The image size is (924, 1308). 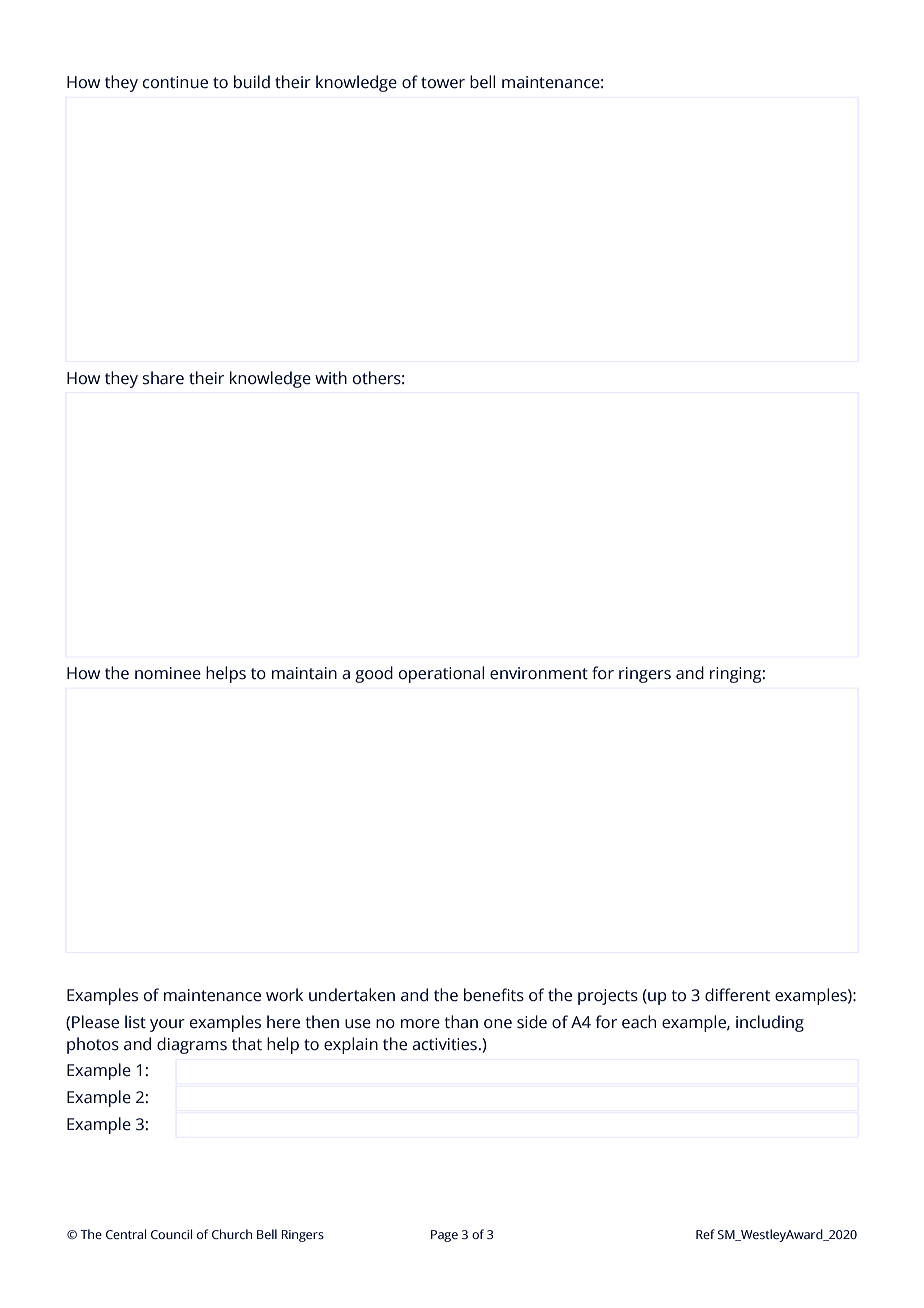 I want to click on Council, so click(x=171, y=1234).
